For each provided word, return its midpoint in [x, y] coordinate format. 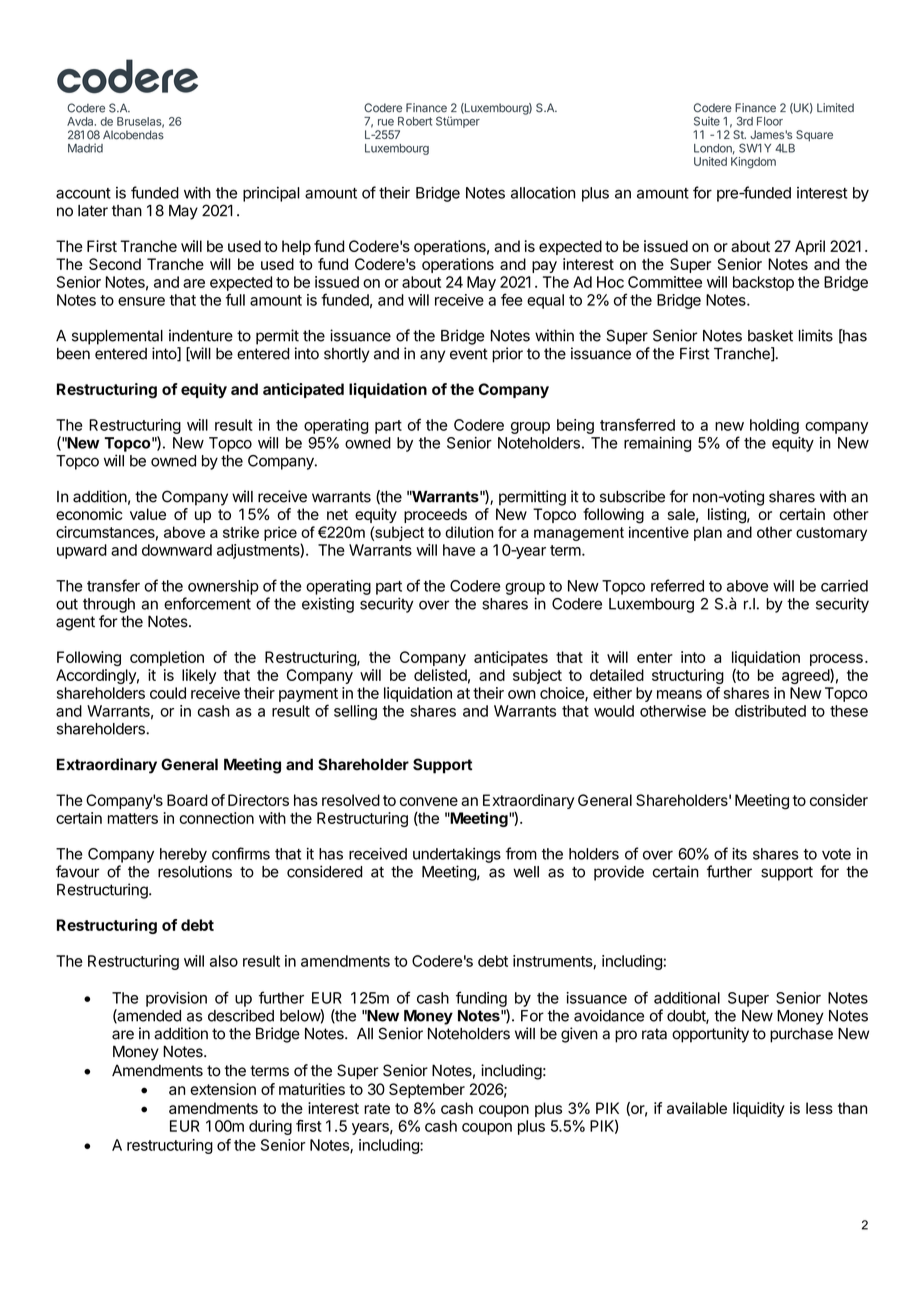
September [427, 1090]
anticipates [511, 658]
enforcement [207, 603]
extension [223, 1089]
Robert [415, 121]
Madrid [85, 148]
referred [677, 585]
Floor [770, 121]
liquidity [759, 1109]
